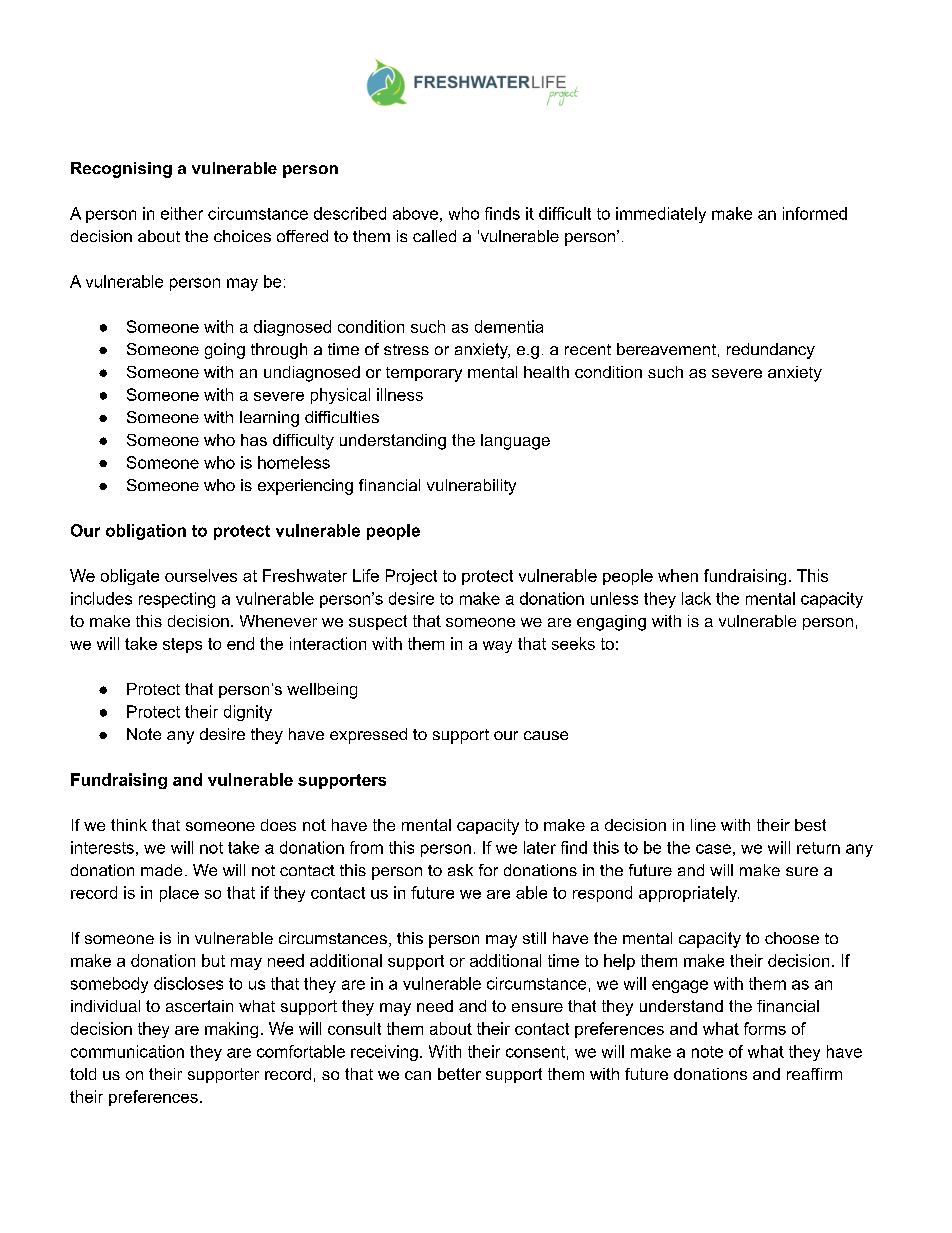 The width and height of the document is (952, 1233). I want to click on made, so click(161, 870).
